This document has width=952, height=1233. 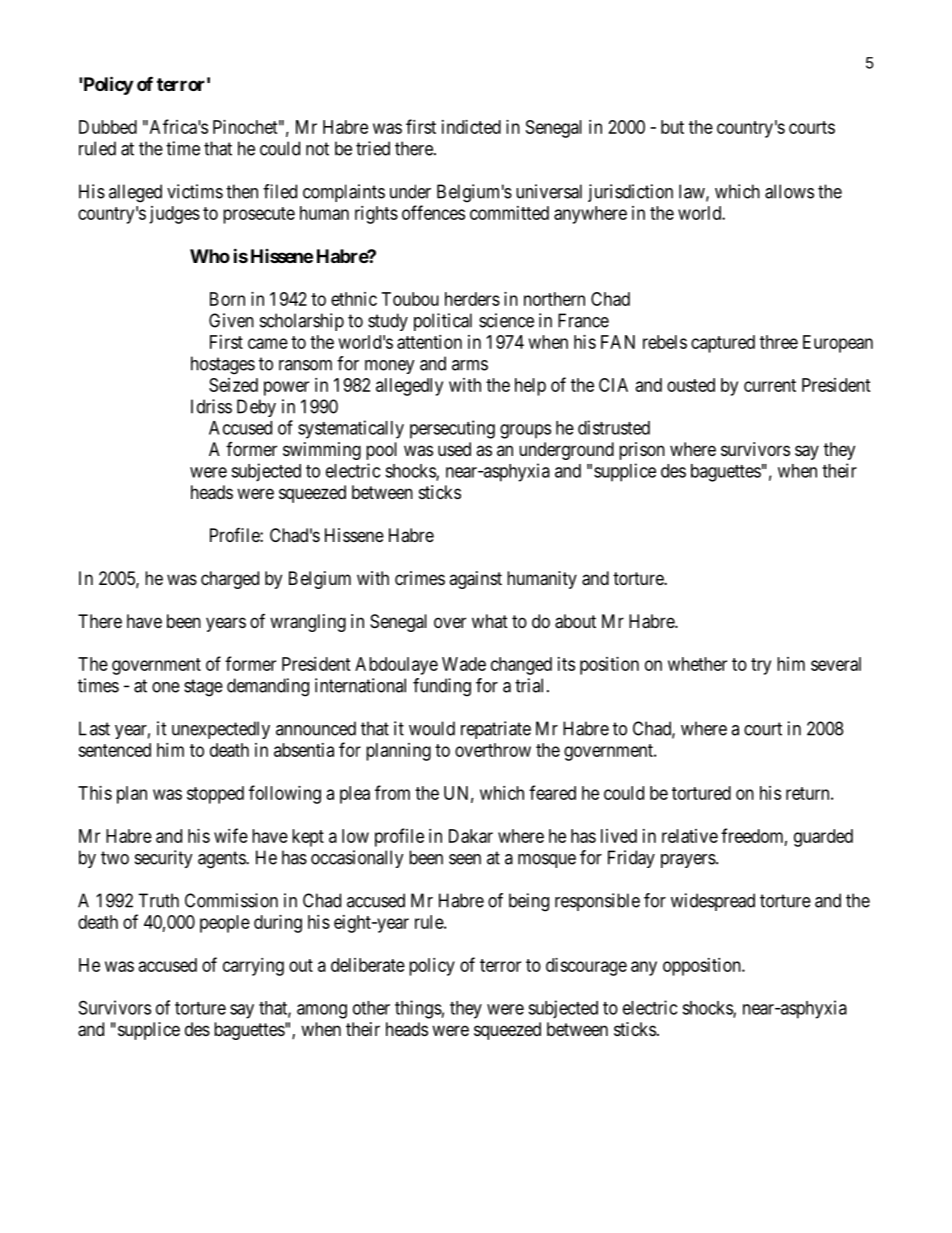 I want to click on whether, so click(x=697, y=664).
